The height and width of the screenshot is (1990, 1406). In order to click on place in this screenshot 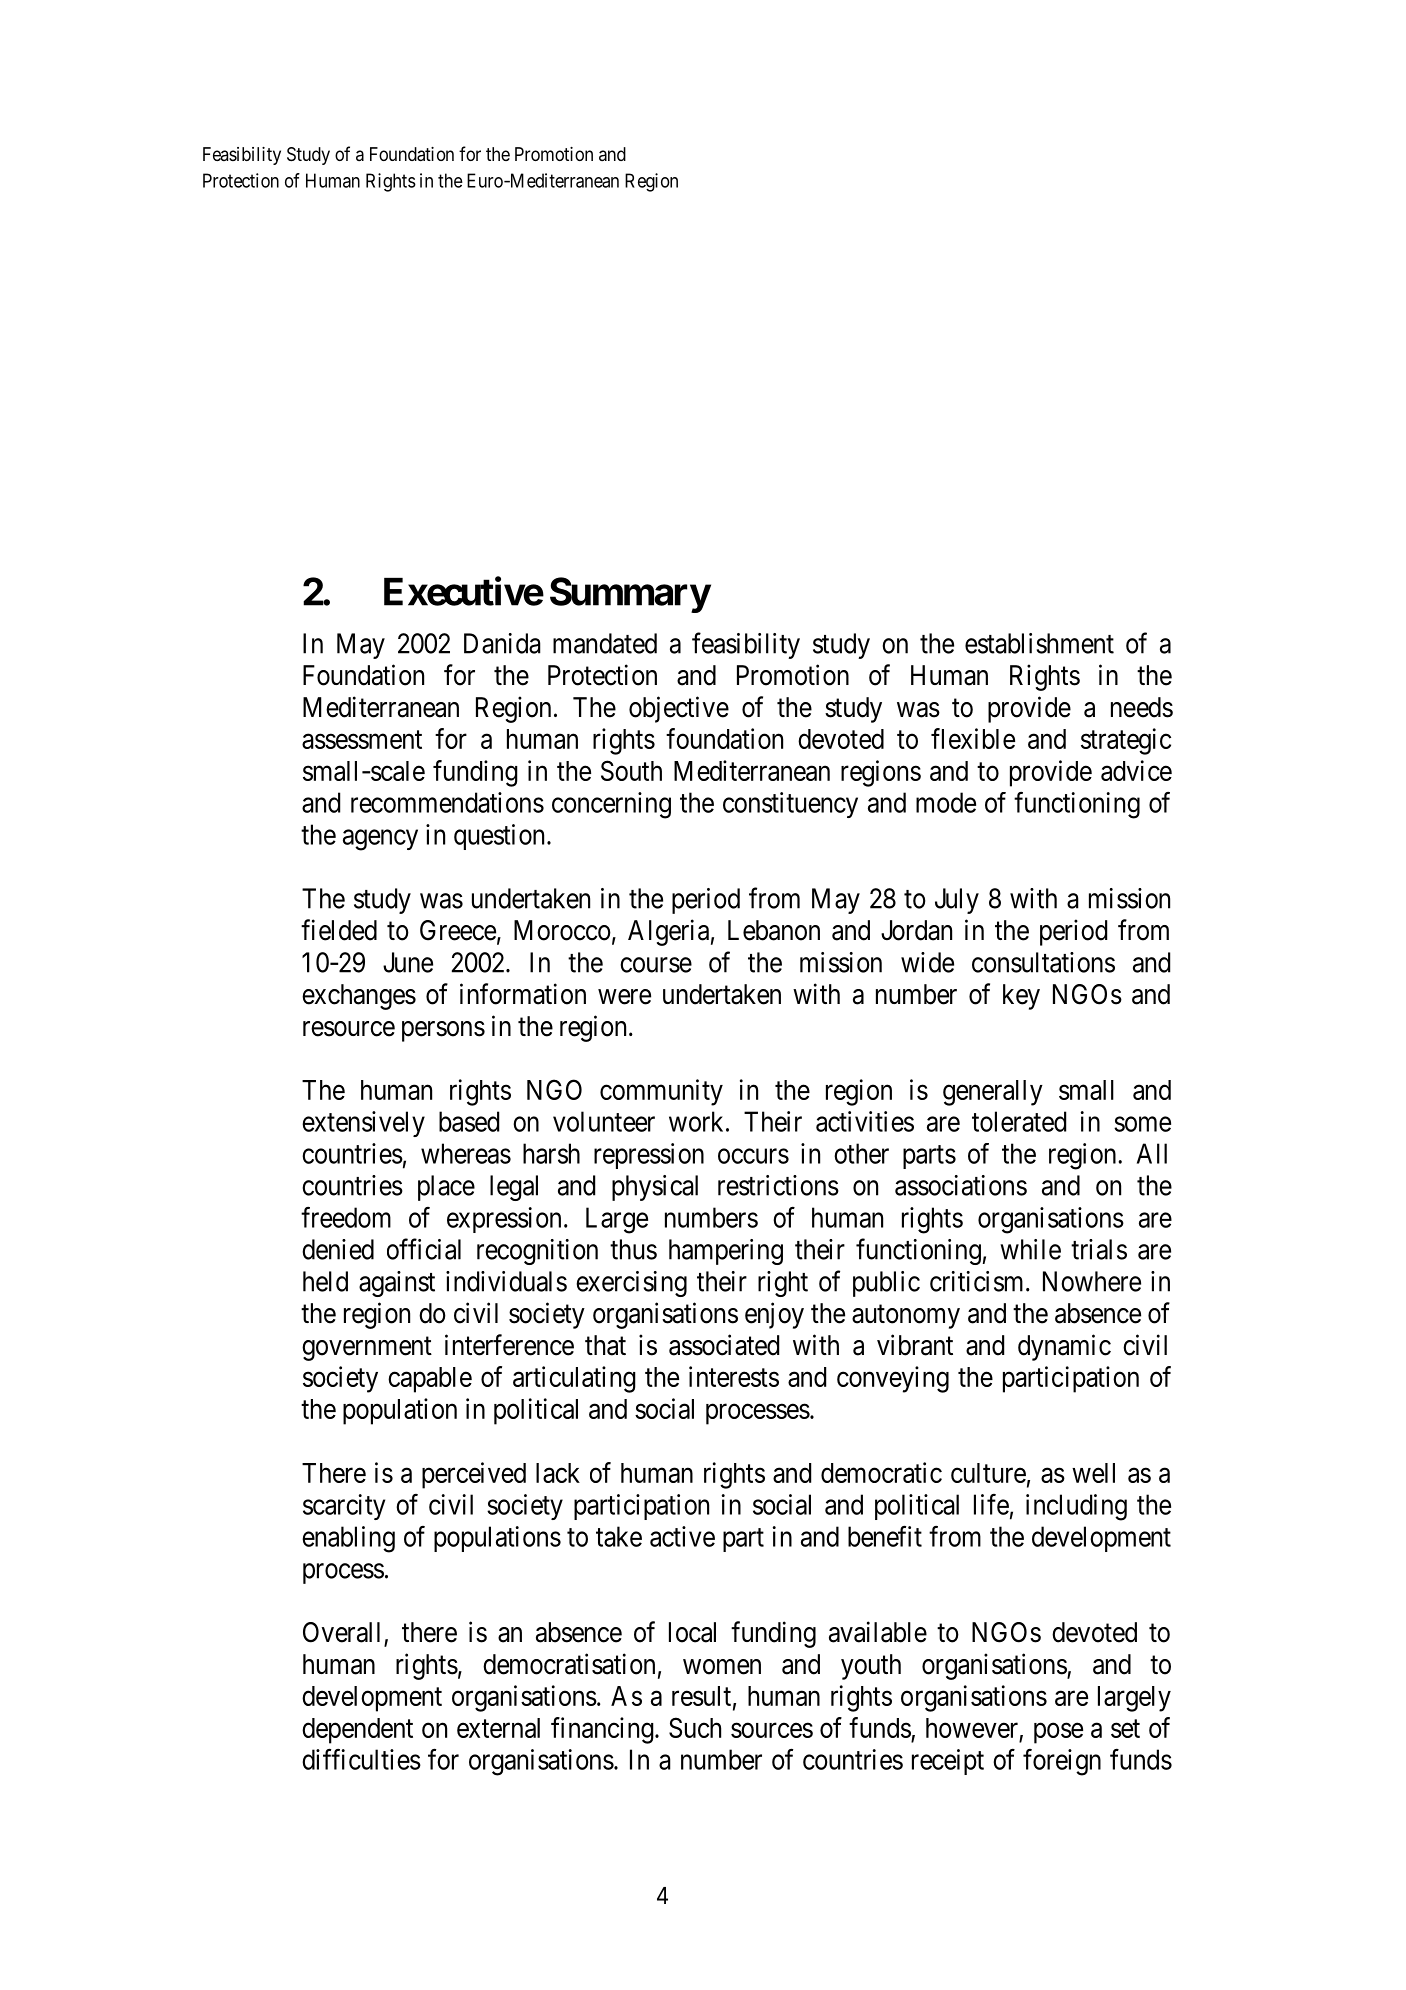, I will do `click(446, 1188)`.
